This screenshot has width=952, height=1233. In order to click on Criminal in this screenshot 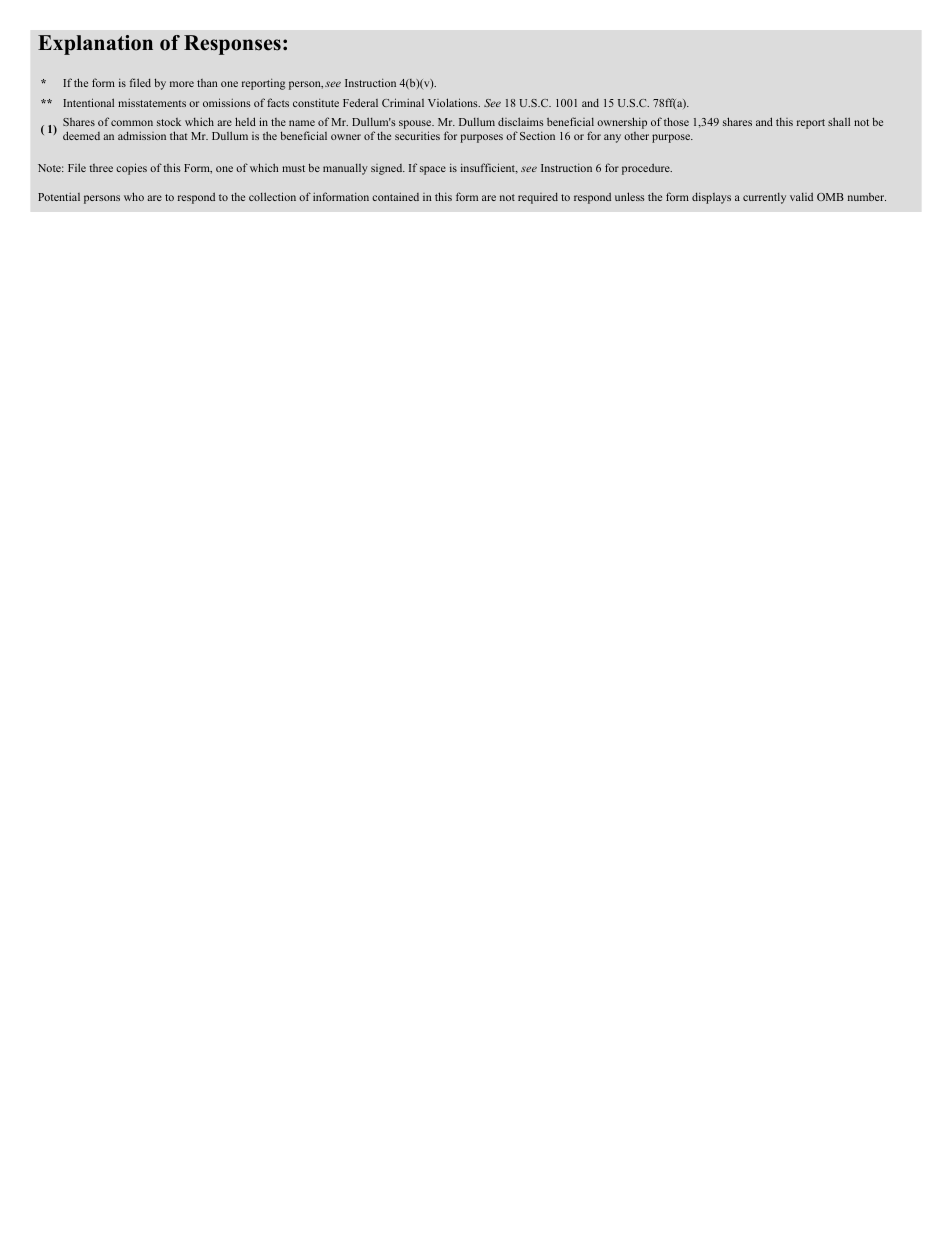, I will do `click(403, 102)`.
